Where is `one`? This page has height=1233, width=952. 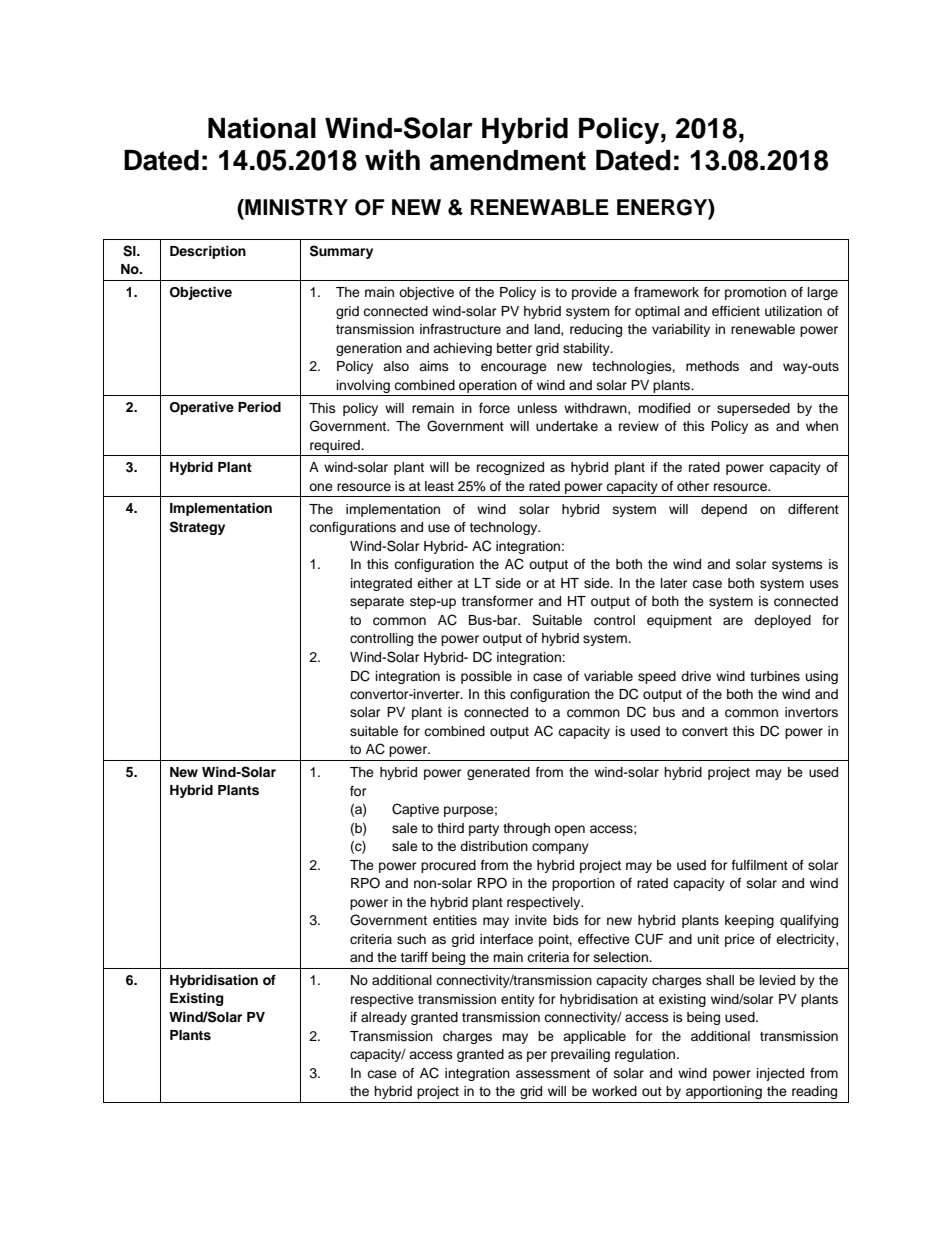
one is located at coordinates (321, 487).
